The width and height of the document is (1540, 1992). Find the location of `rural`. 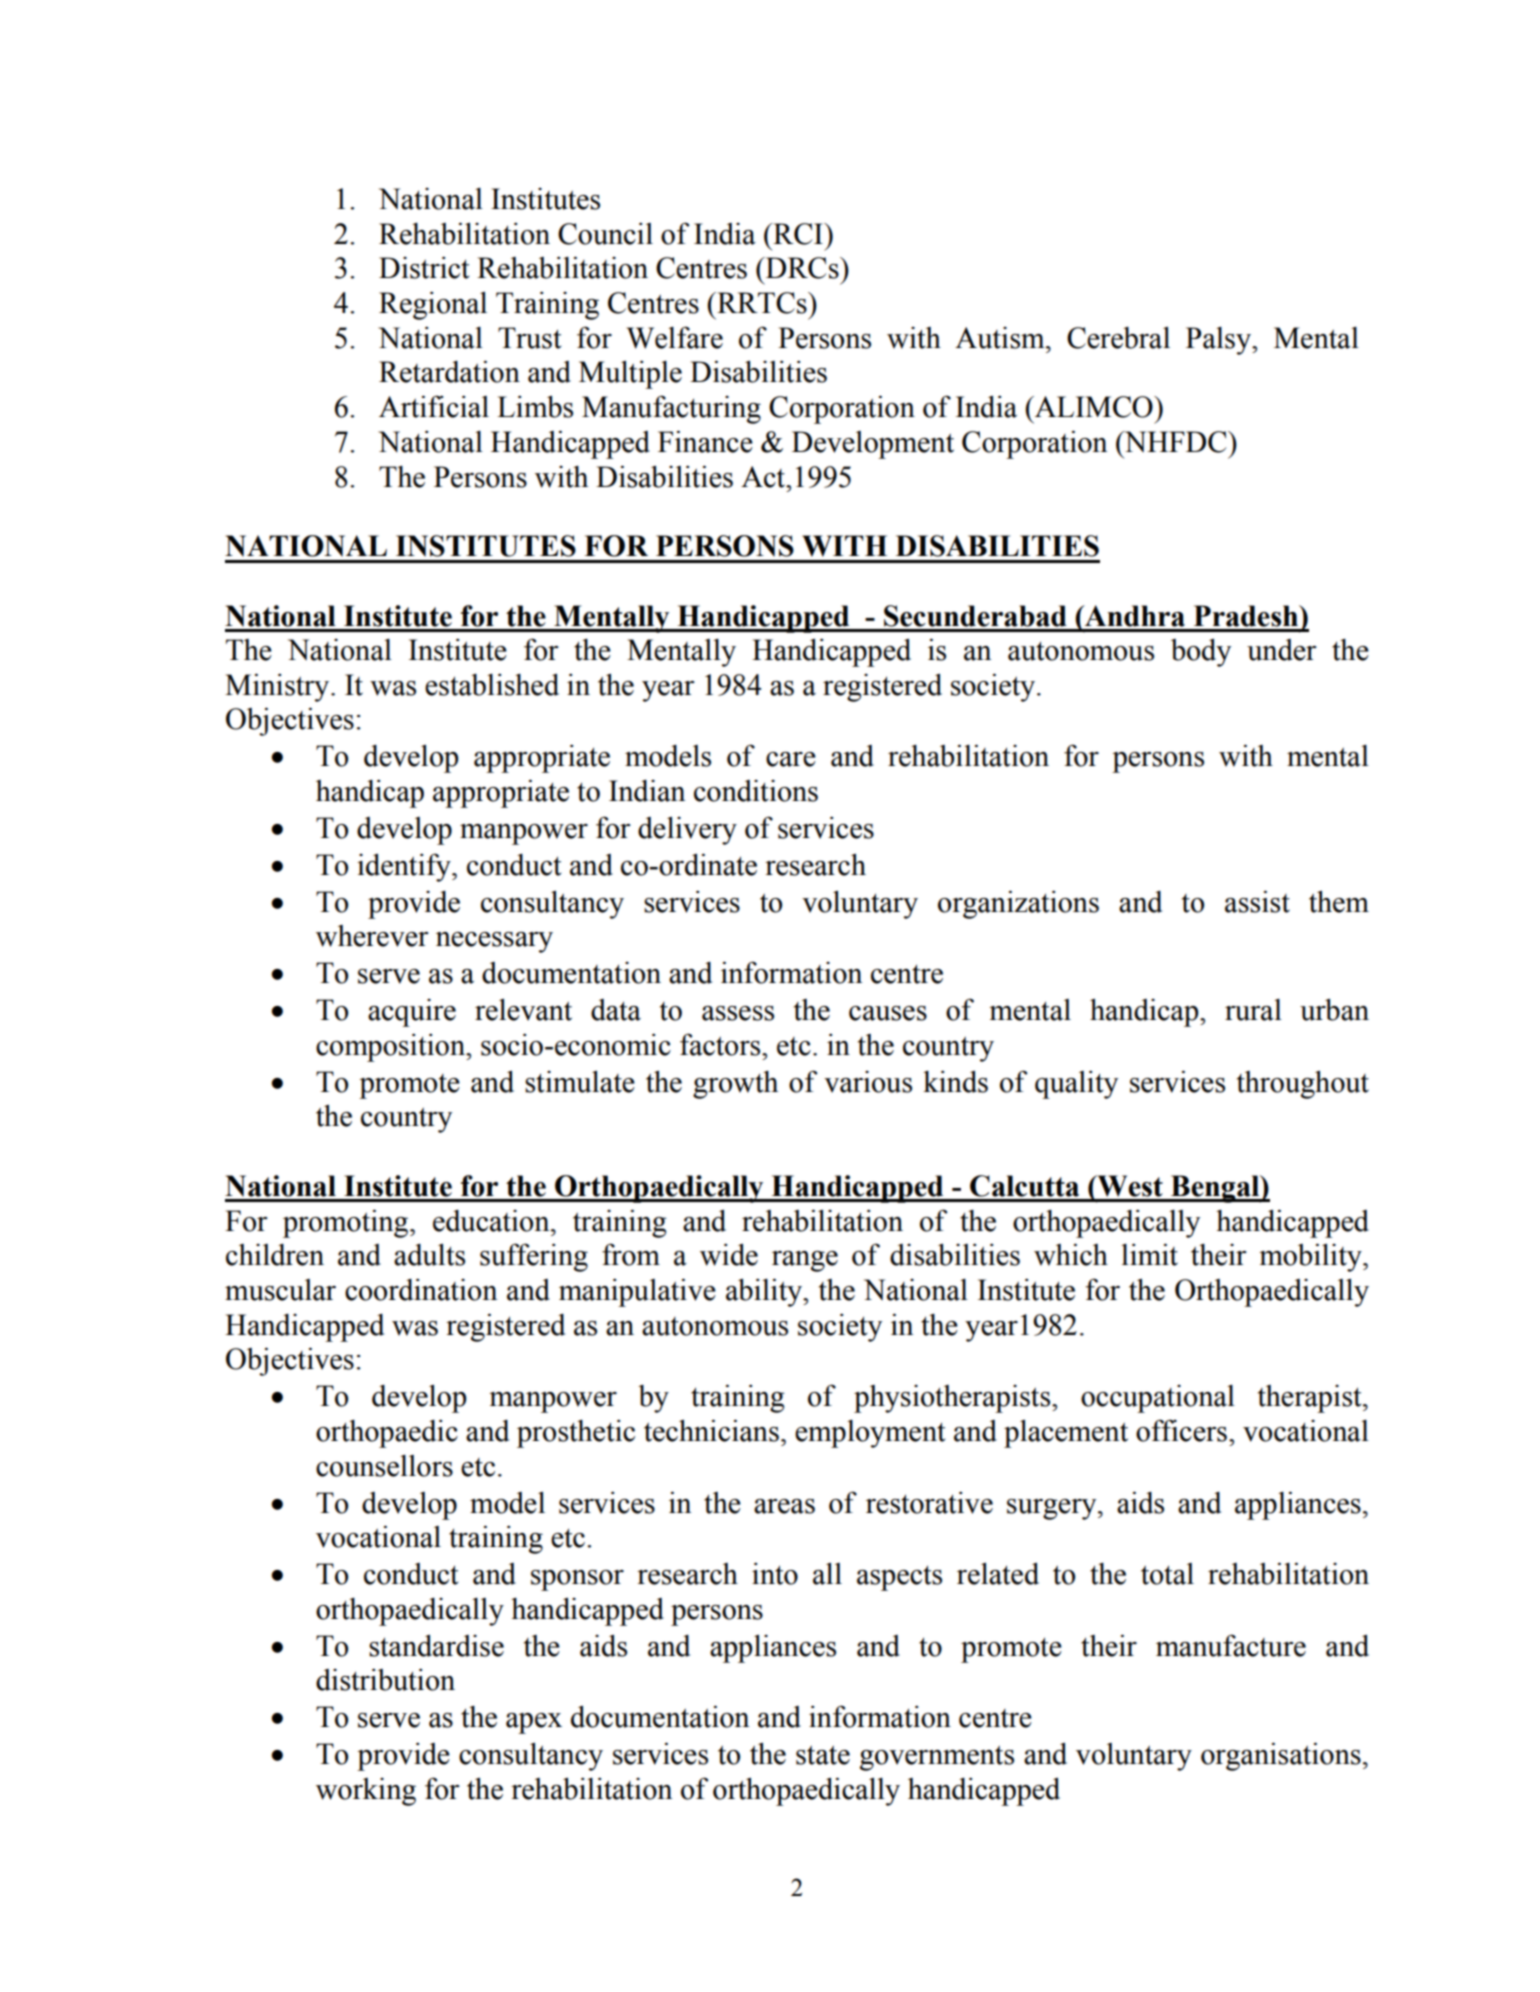

rural is located at coordinates (1253, 1010).
